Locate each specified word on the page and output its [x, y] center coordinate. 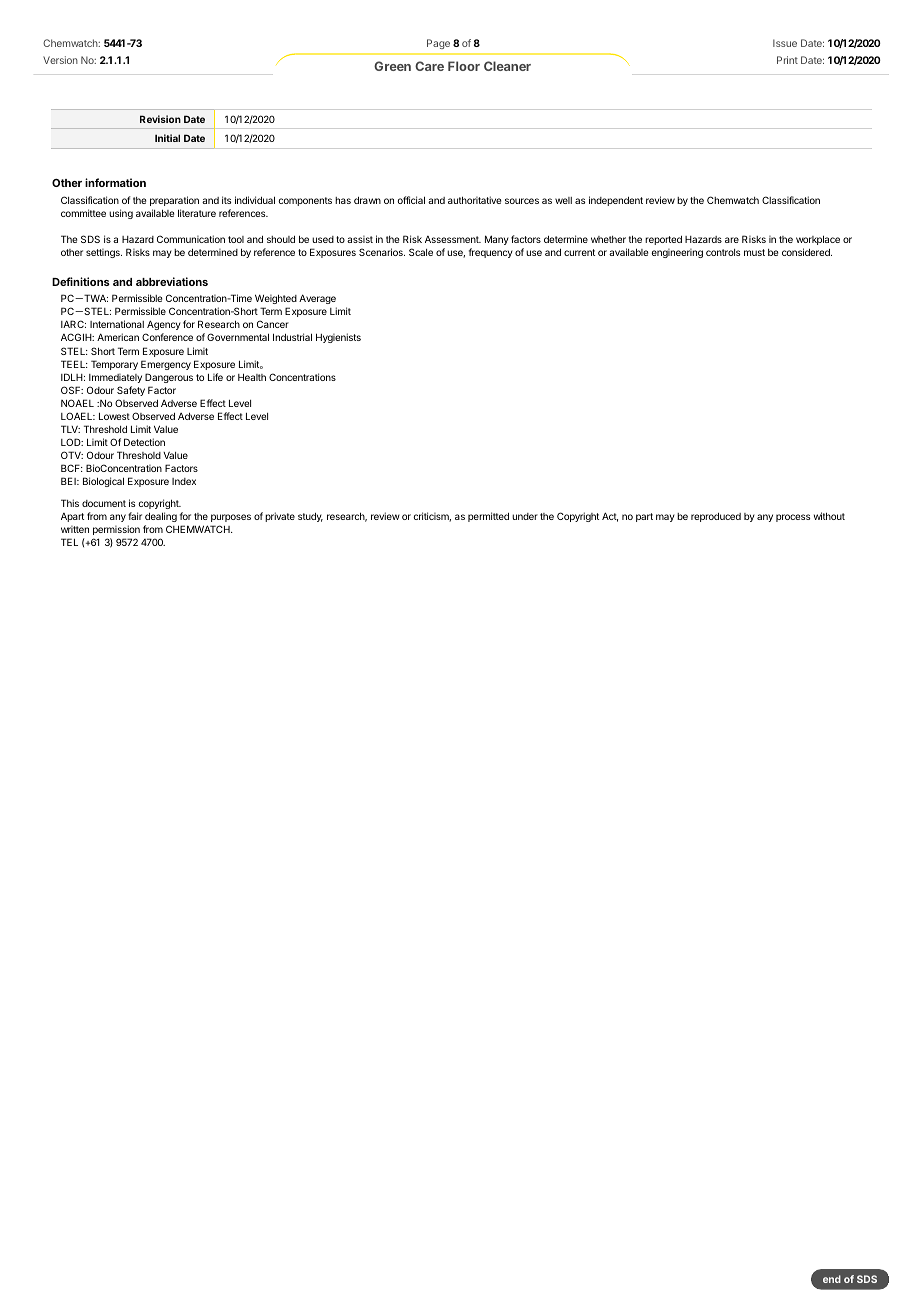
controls [723, 252]
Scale [421, 252]
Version [60, 60]
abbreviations [172, 281]
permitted [488, 517]
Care [429, 66]
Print [787, 60]
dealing [161, 517]
